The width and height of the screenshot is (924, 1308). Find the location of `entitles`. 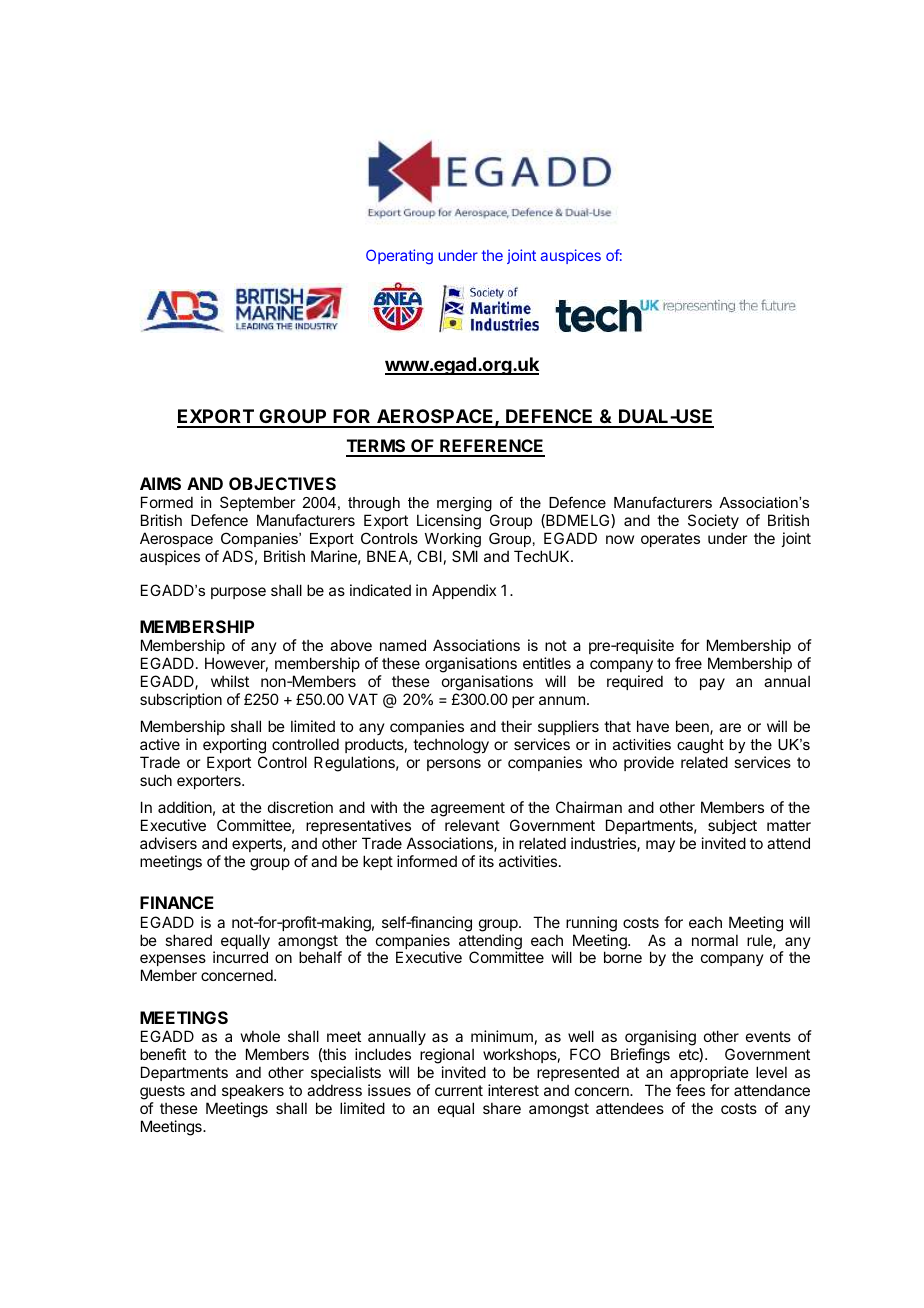

entitles is located at coordinates (547, 663).
